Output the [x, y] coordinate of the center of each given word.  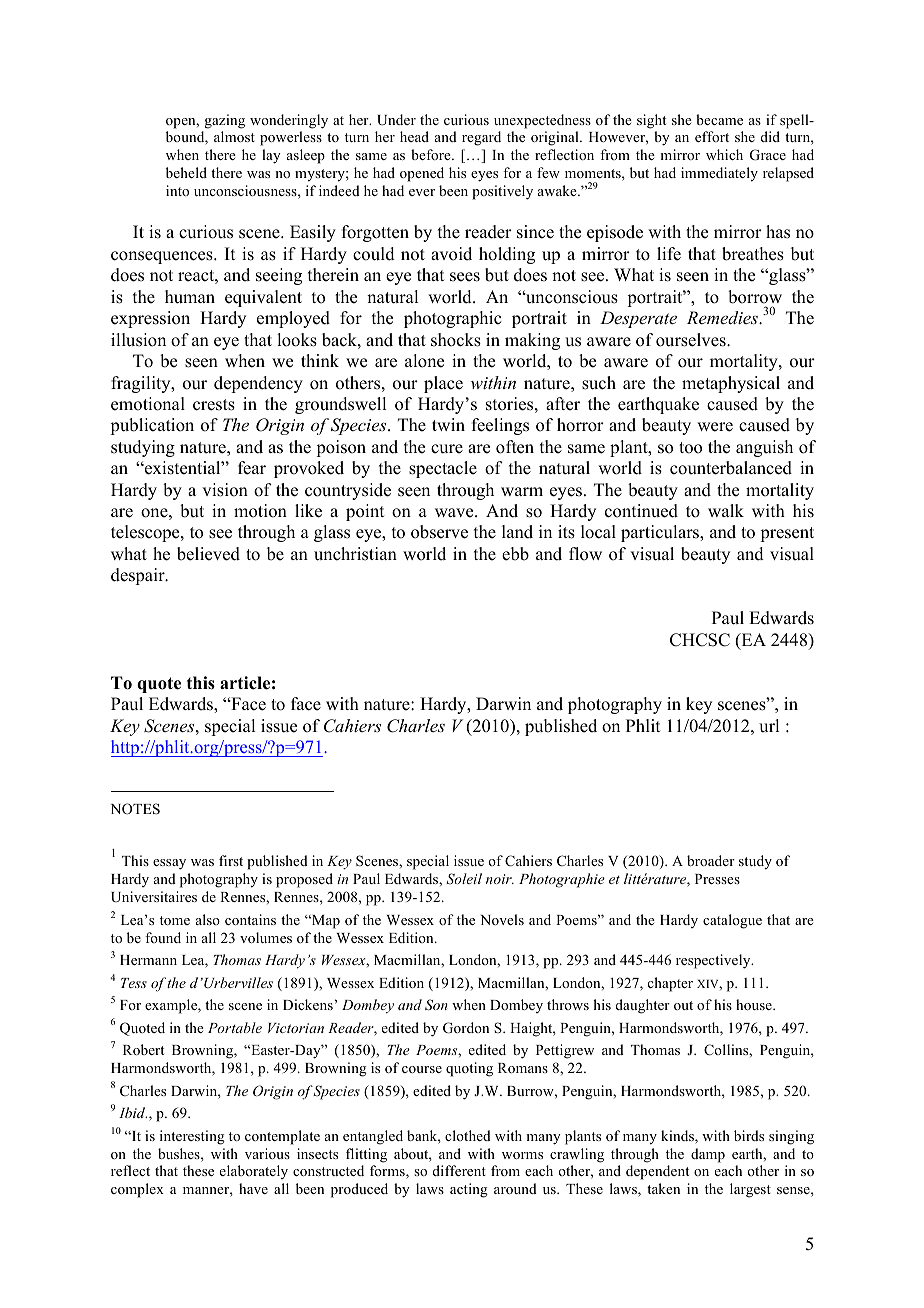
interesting [192, 1137]
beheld [186, 172]
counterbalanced [731, 468]
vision [225, 490]
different [459, 1170]
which [724, 154]
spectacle [443, 469]
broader [711, 860]
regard [481, 138]
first [231, 860]
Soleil [464, 878]
